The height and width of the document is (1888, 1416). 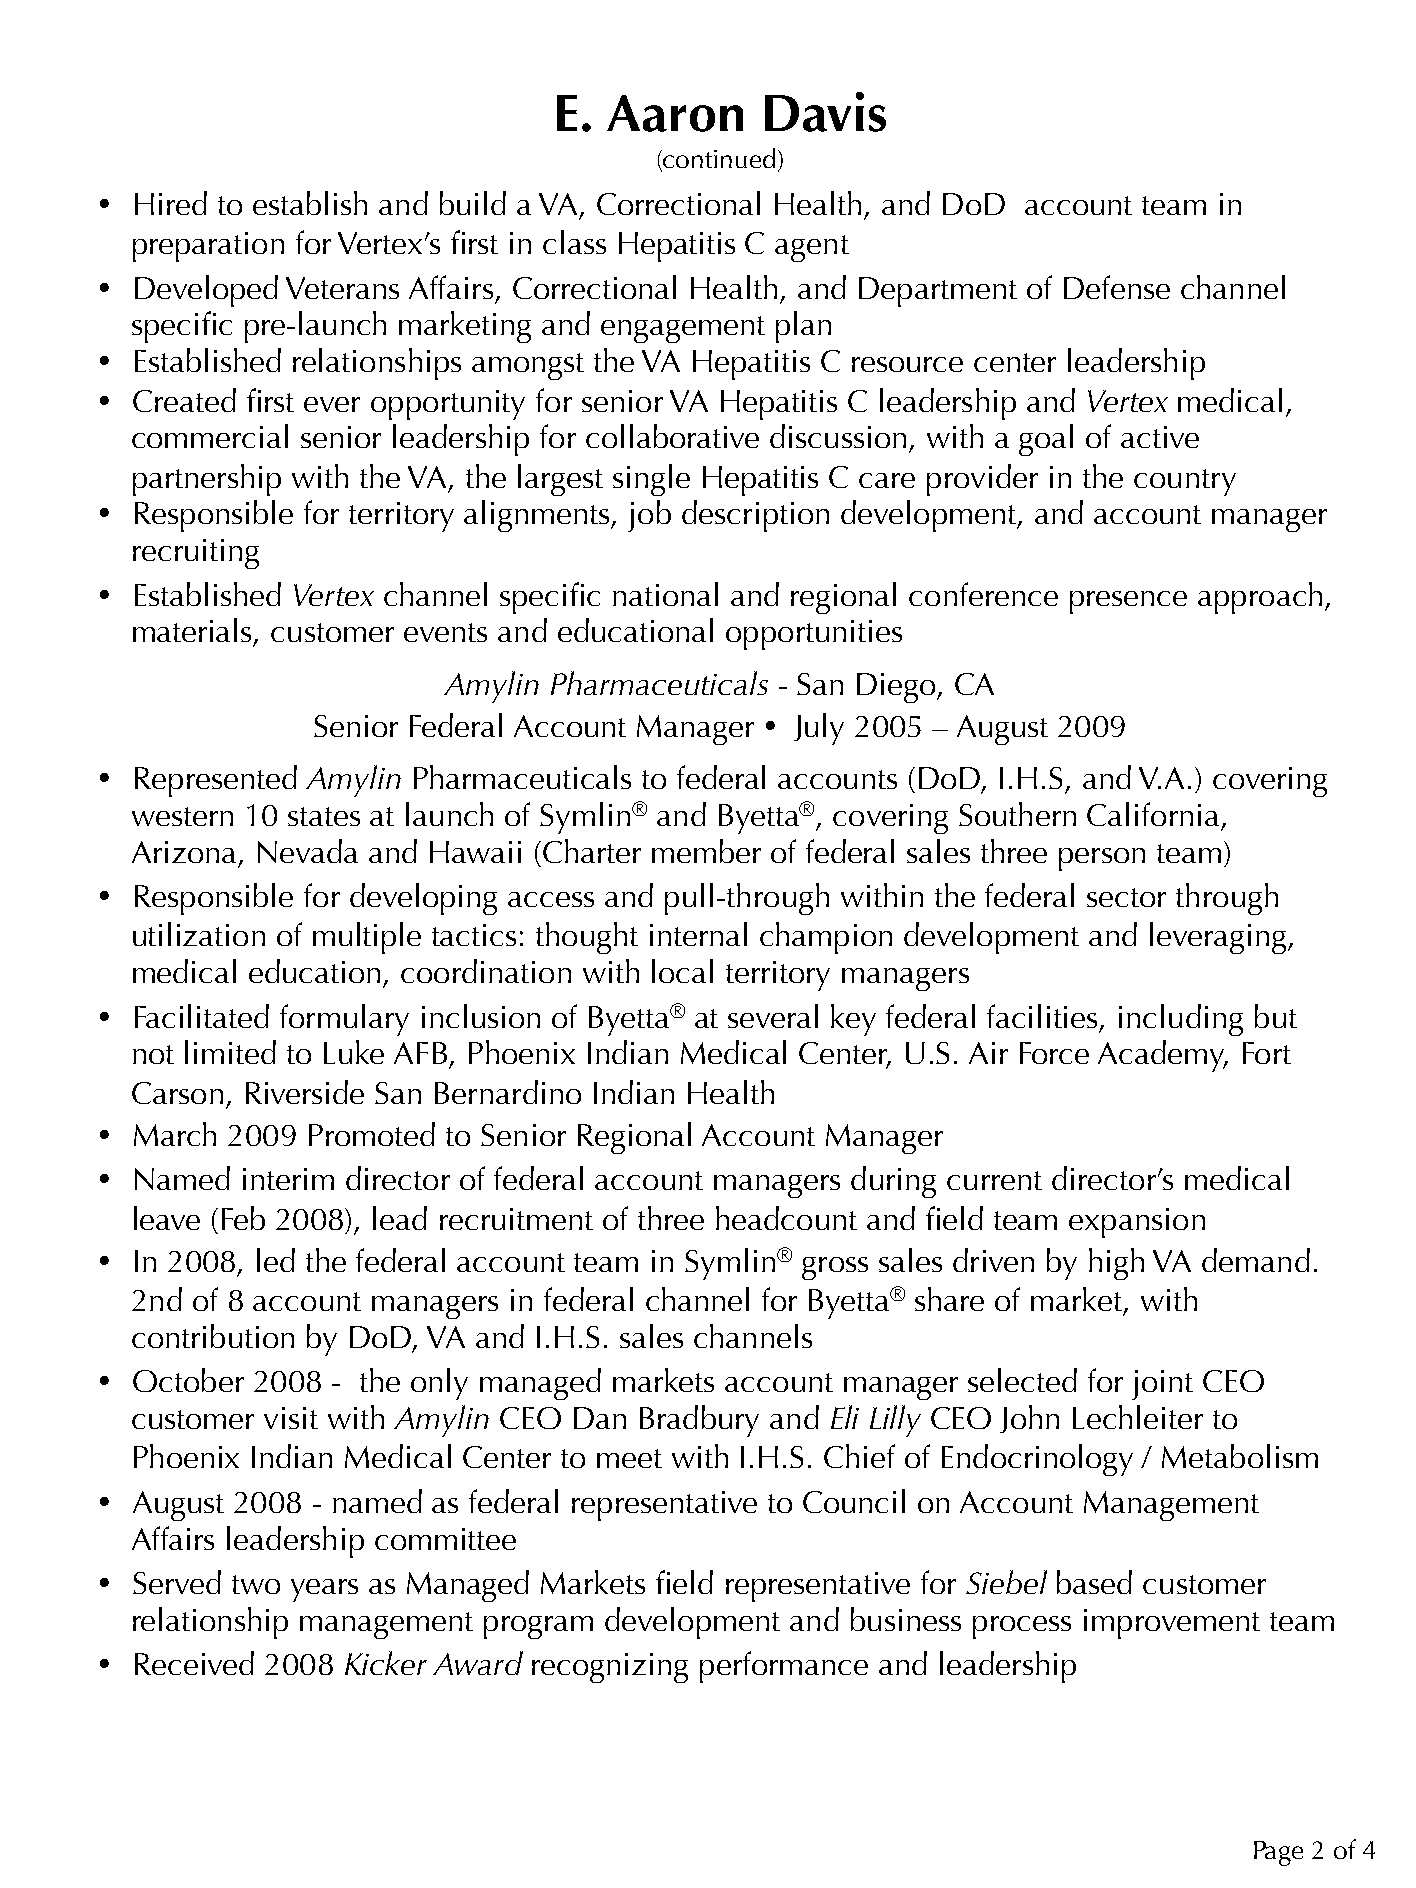 What do you see at coordinates (288, 1179) in the document?
I see `interim` at bounding box center [288, 1179].
